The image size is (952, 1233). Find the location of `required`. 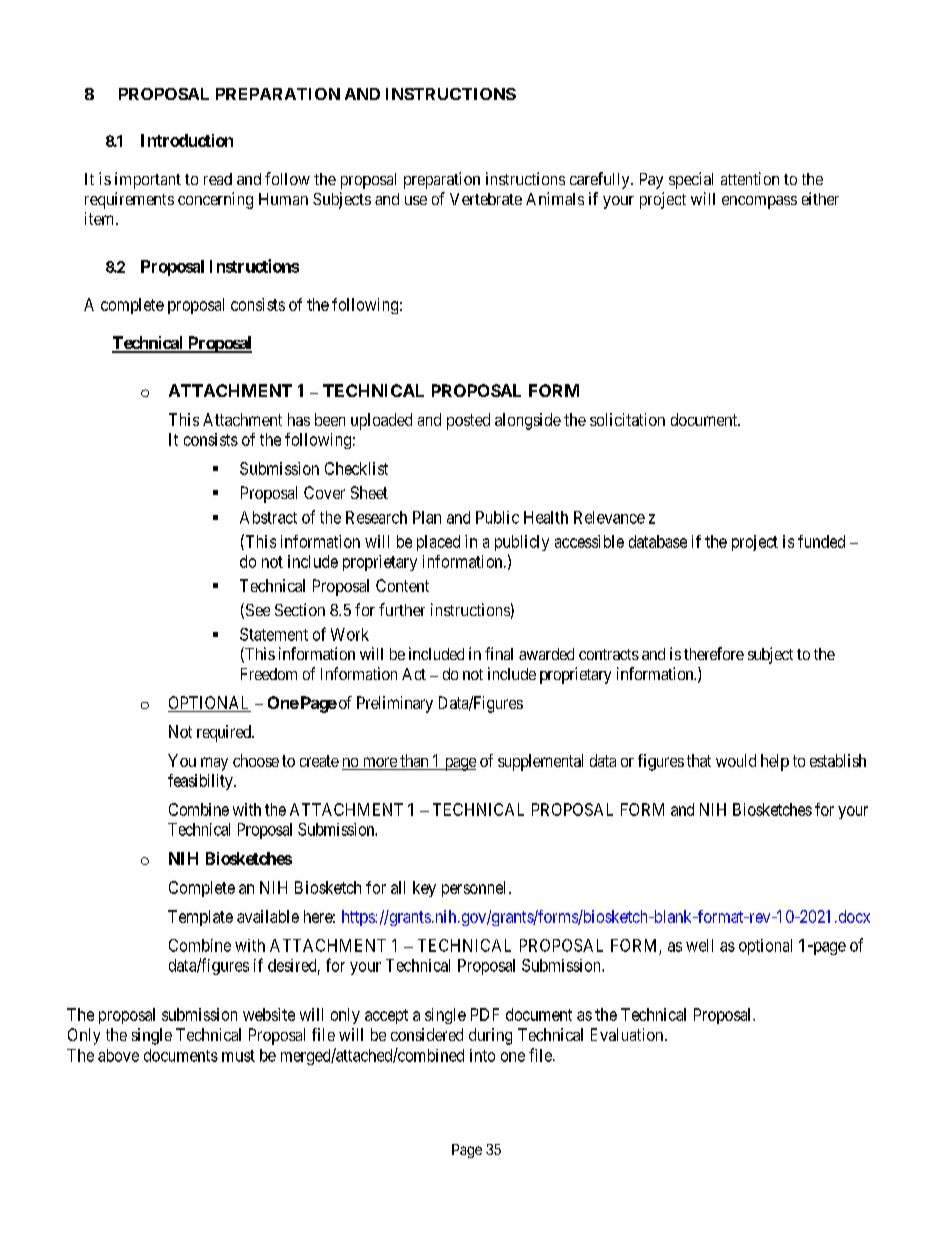

required is located at coordinates (225, 733).
